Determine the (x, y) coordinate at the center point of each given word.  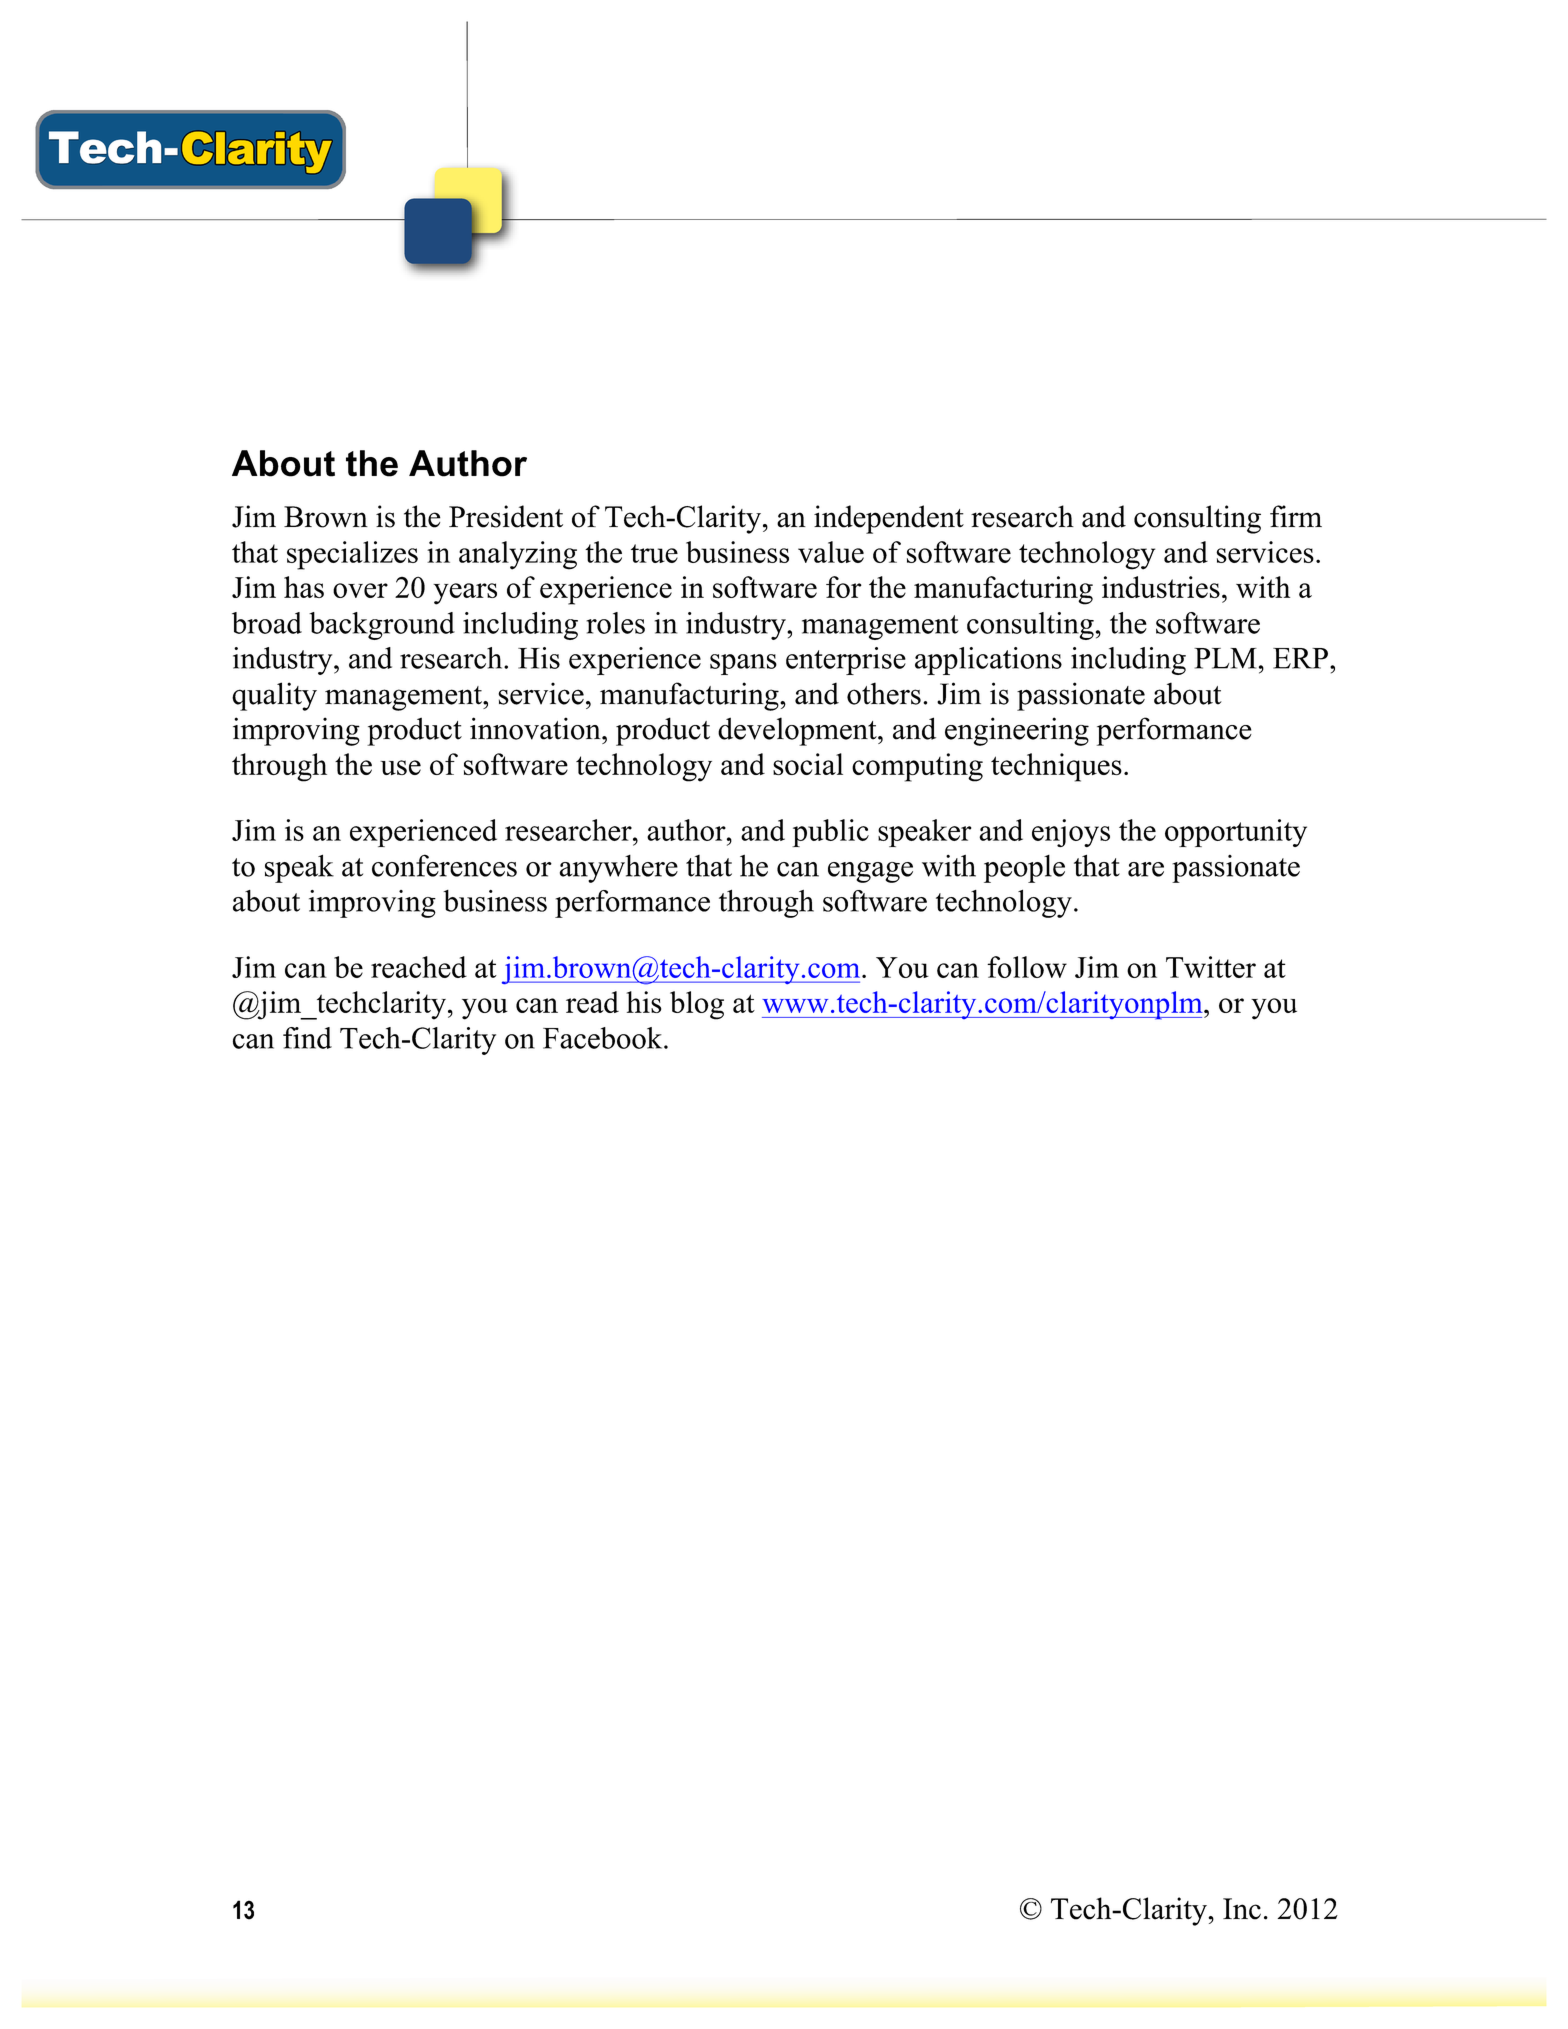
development (798, 731)
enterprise (846, 661)
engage (870, 872)
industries (1161, 587)
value (831, 552)
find (307, 1038)
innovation (536, 728)
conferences (444, 865)
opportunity (1236, 833)
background (382, 626)
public (830, 833)
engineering (1017, 731)
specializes (352, 555)
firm (1296, 516)
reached (419, 967)
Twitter (1211, 967)
